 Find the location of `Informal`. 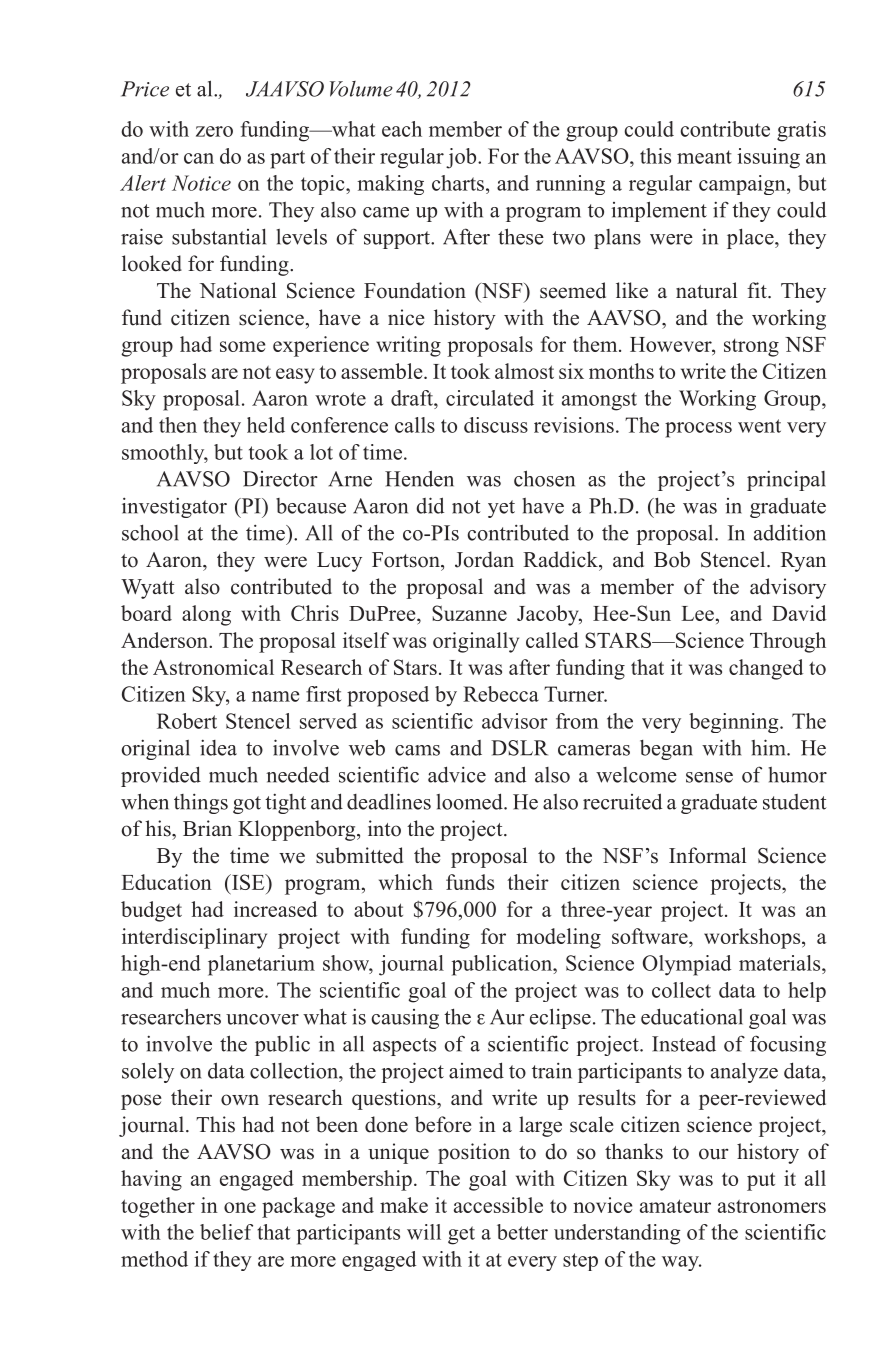

Informal is located at coordinates (707, 855).
